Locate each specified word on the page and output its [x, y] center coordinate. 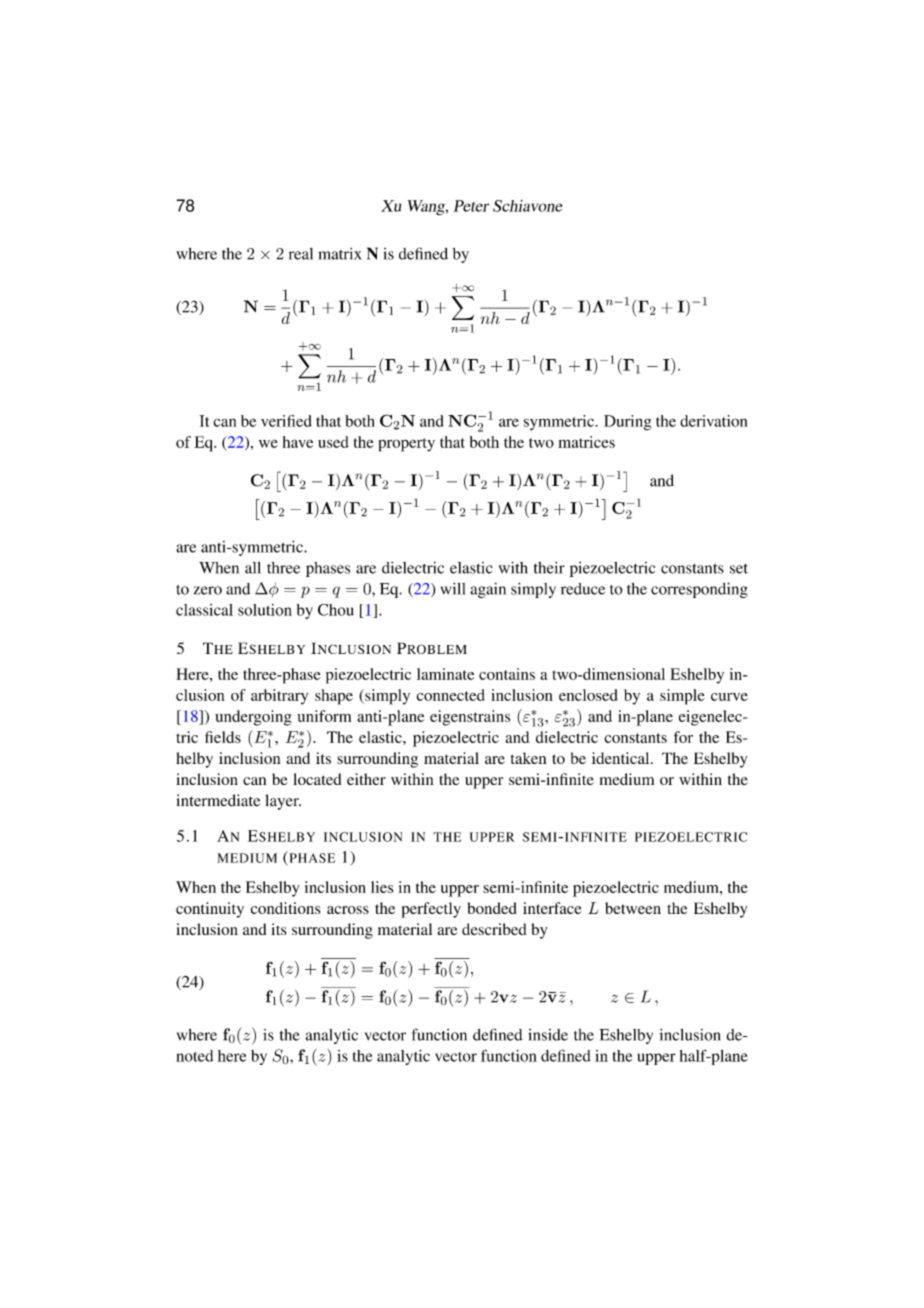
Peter [471, 206]
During [627, 423]
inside [548, 1035]
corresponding [699, 590]
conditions [285, 908]
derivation [713, 421]
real [301, 254]
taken [529, 758]
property [406, 445]
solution [265, 610]
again [488, 590]
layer [283, 802]
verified [286, 421]
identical [622, 758]
